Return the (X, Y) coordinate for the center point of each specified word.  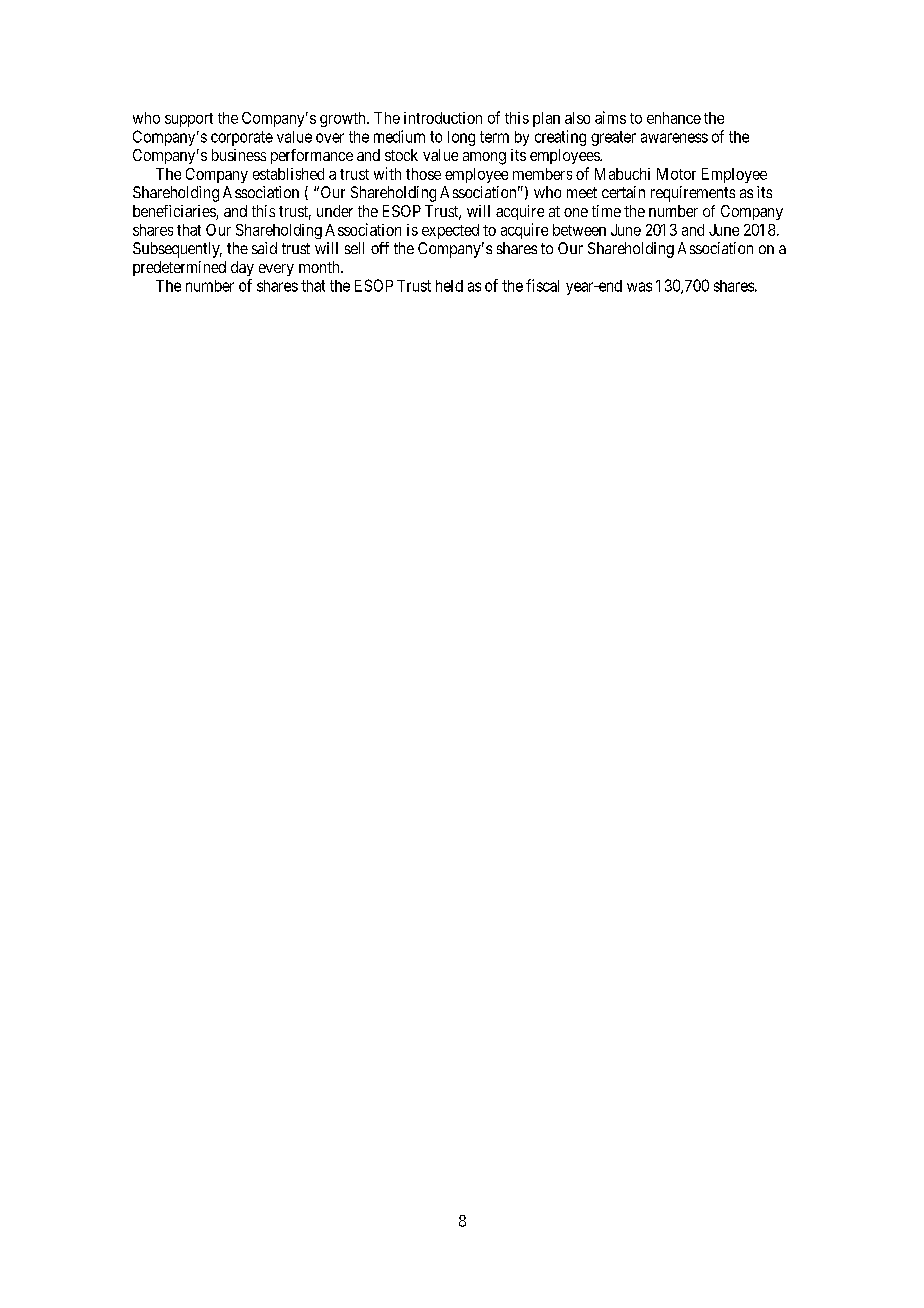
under (335, 211)
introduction (443, 118)
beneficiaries (175, 212)
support (189, 120)
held (449, 286)
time (606, 211)
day (242, 268)
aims (610, 117)
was (639, 287)
